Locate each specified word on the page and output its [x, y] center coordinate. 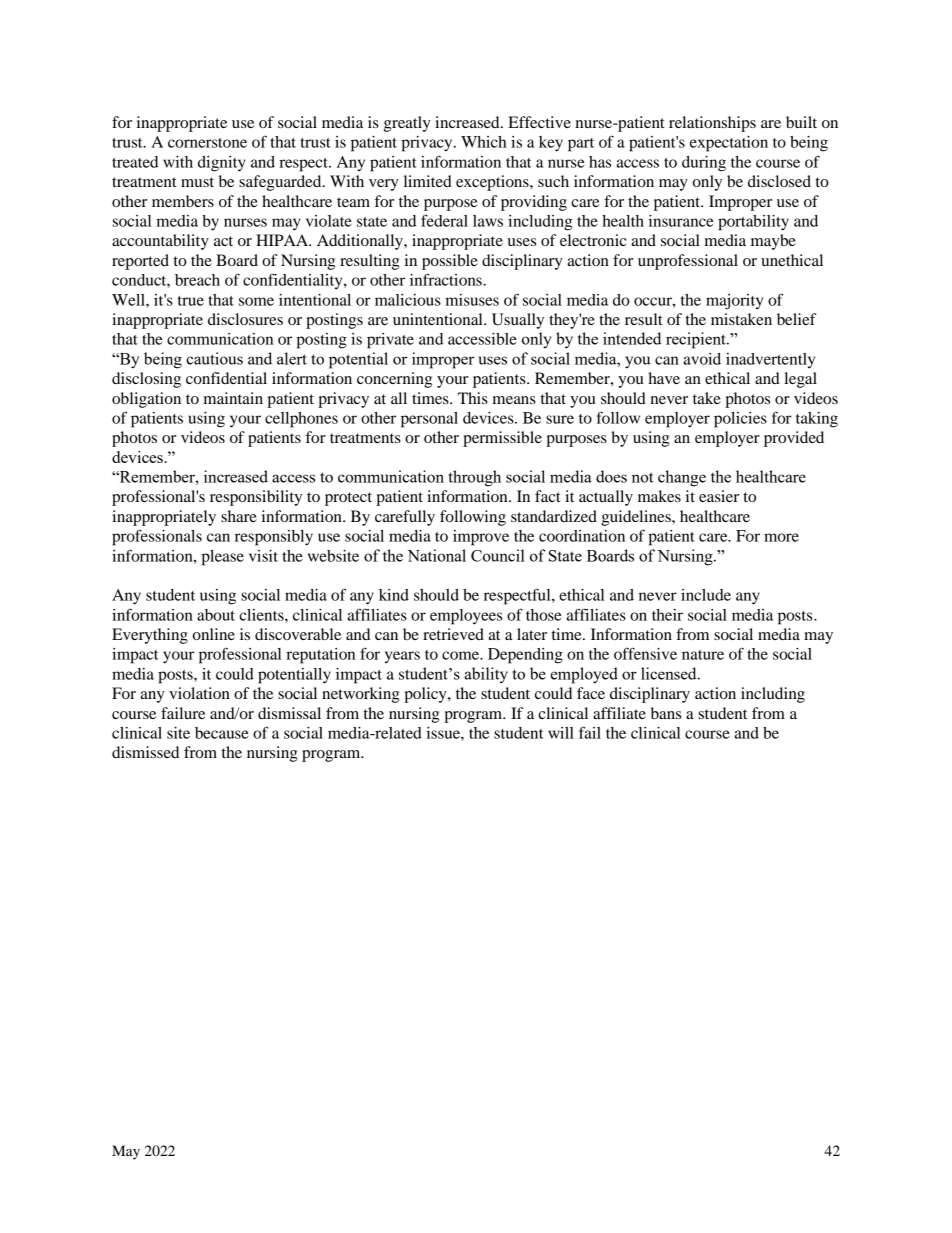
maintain [233, 398]
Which [483, 142]
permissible [502, 439]
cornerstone [207, 143]
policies [740, 420]
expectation [729, 144]
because [221, 733]
